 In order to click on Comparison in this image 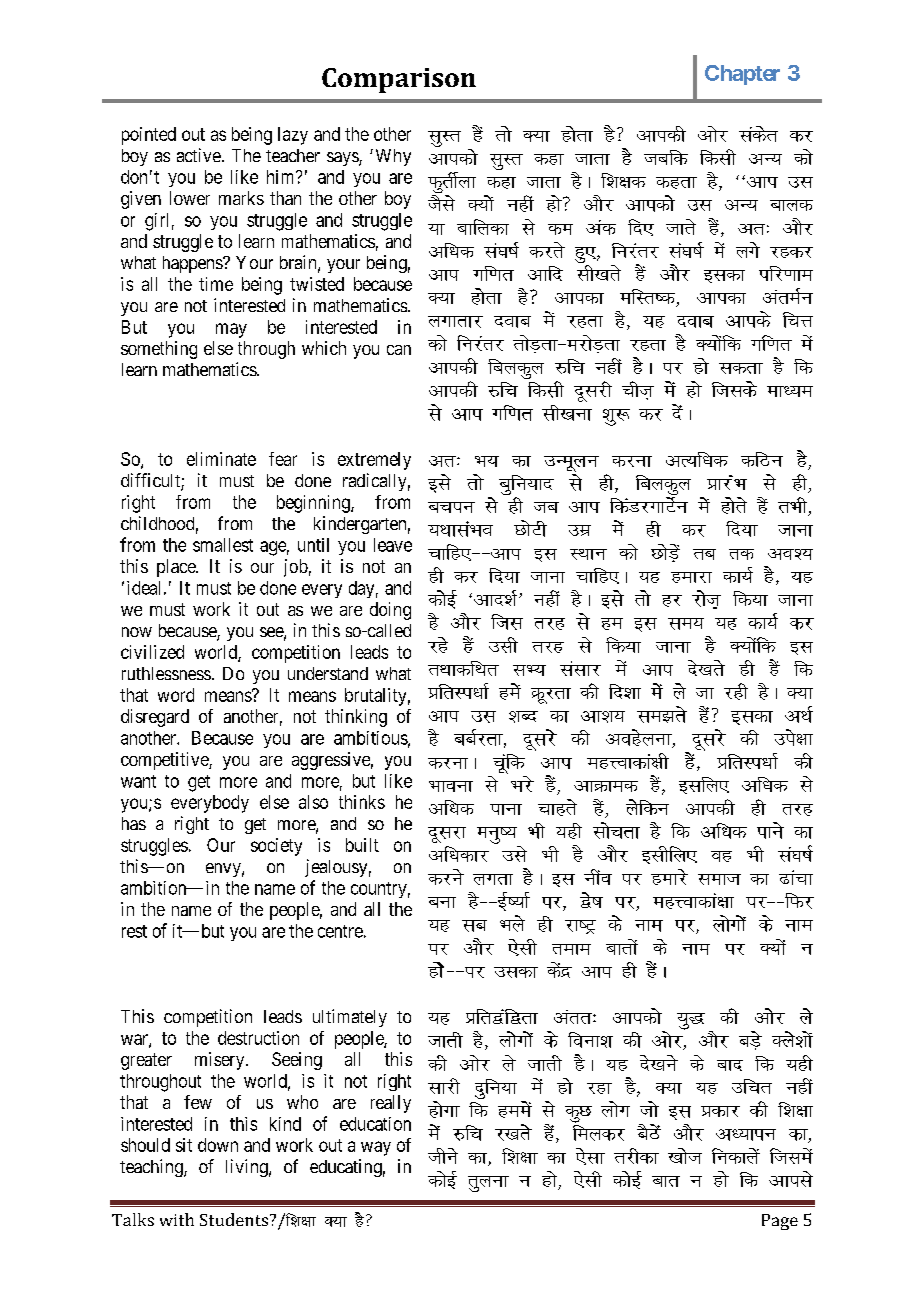, I will do `click(399, 80)`.
